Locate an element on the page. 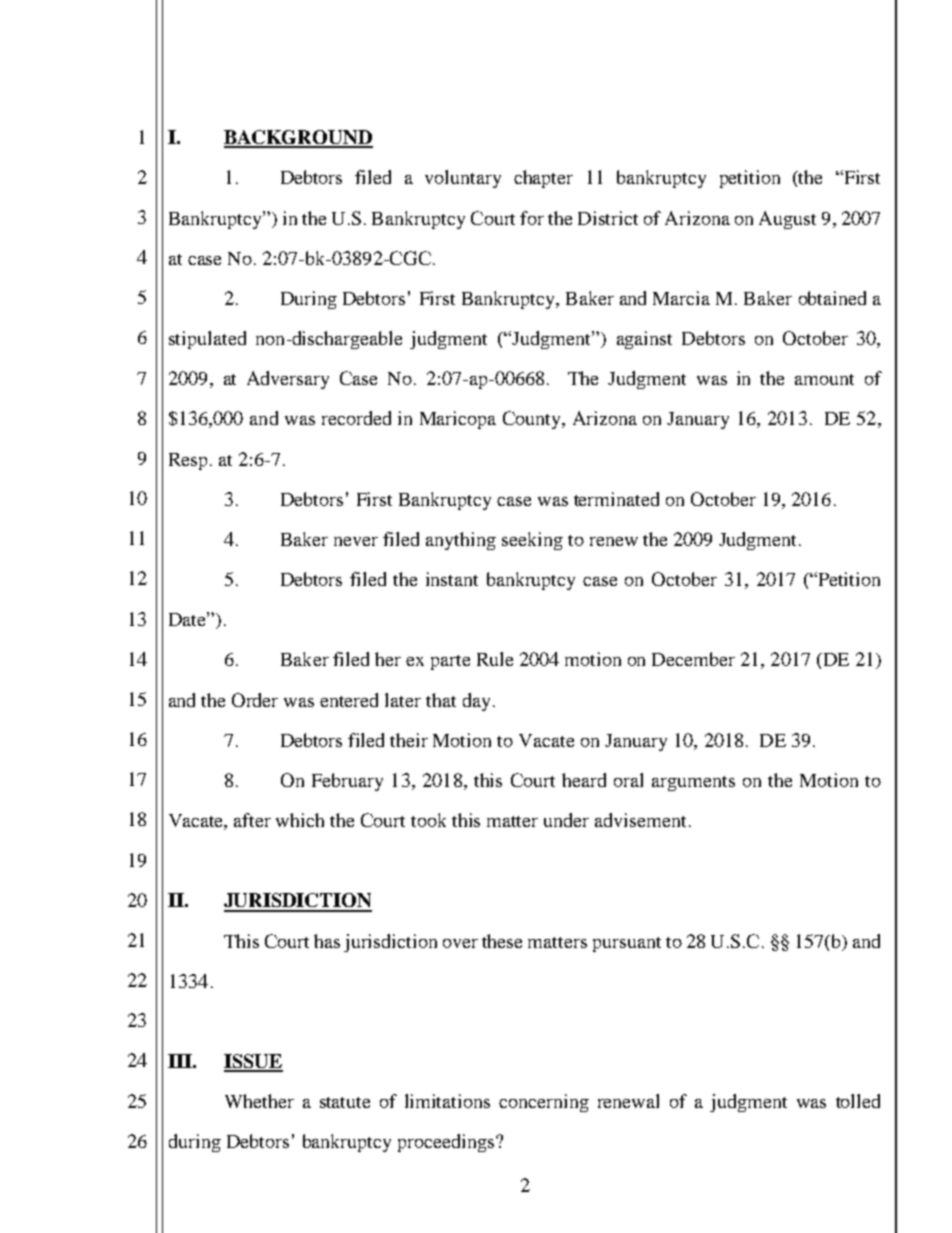 The width and height of the page is (952, 1233). County is located at coordinates (533, 420).
